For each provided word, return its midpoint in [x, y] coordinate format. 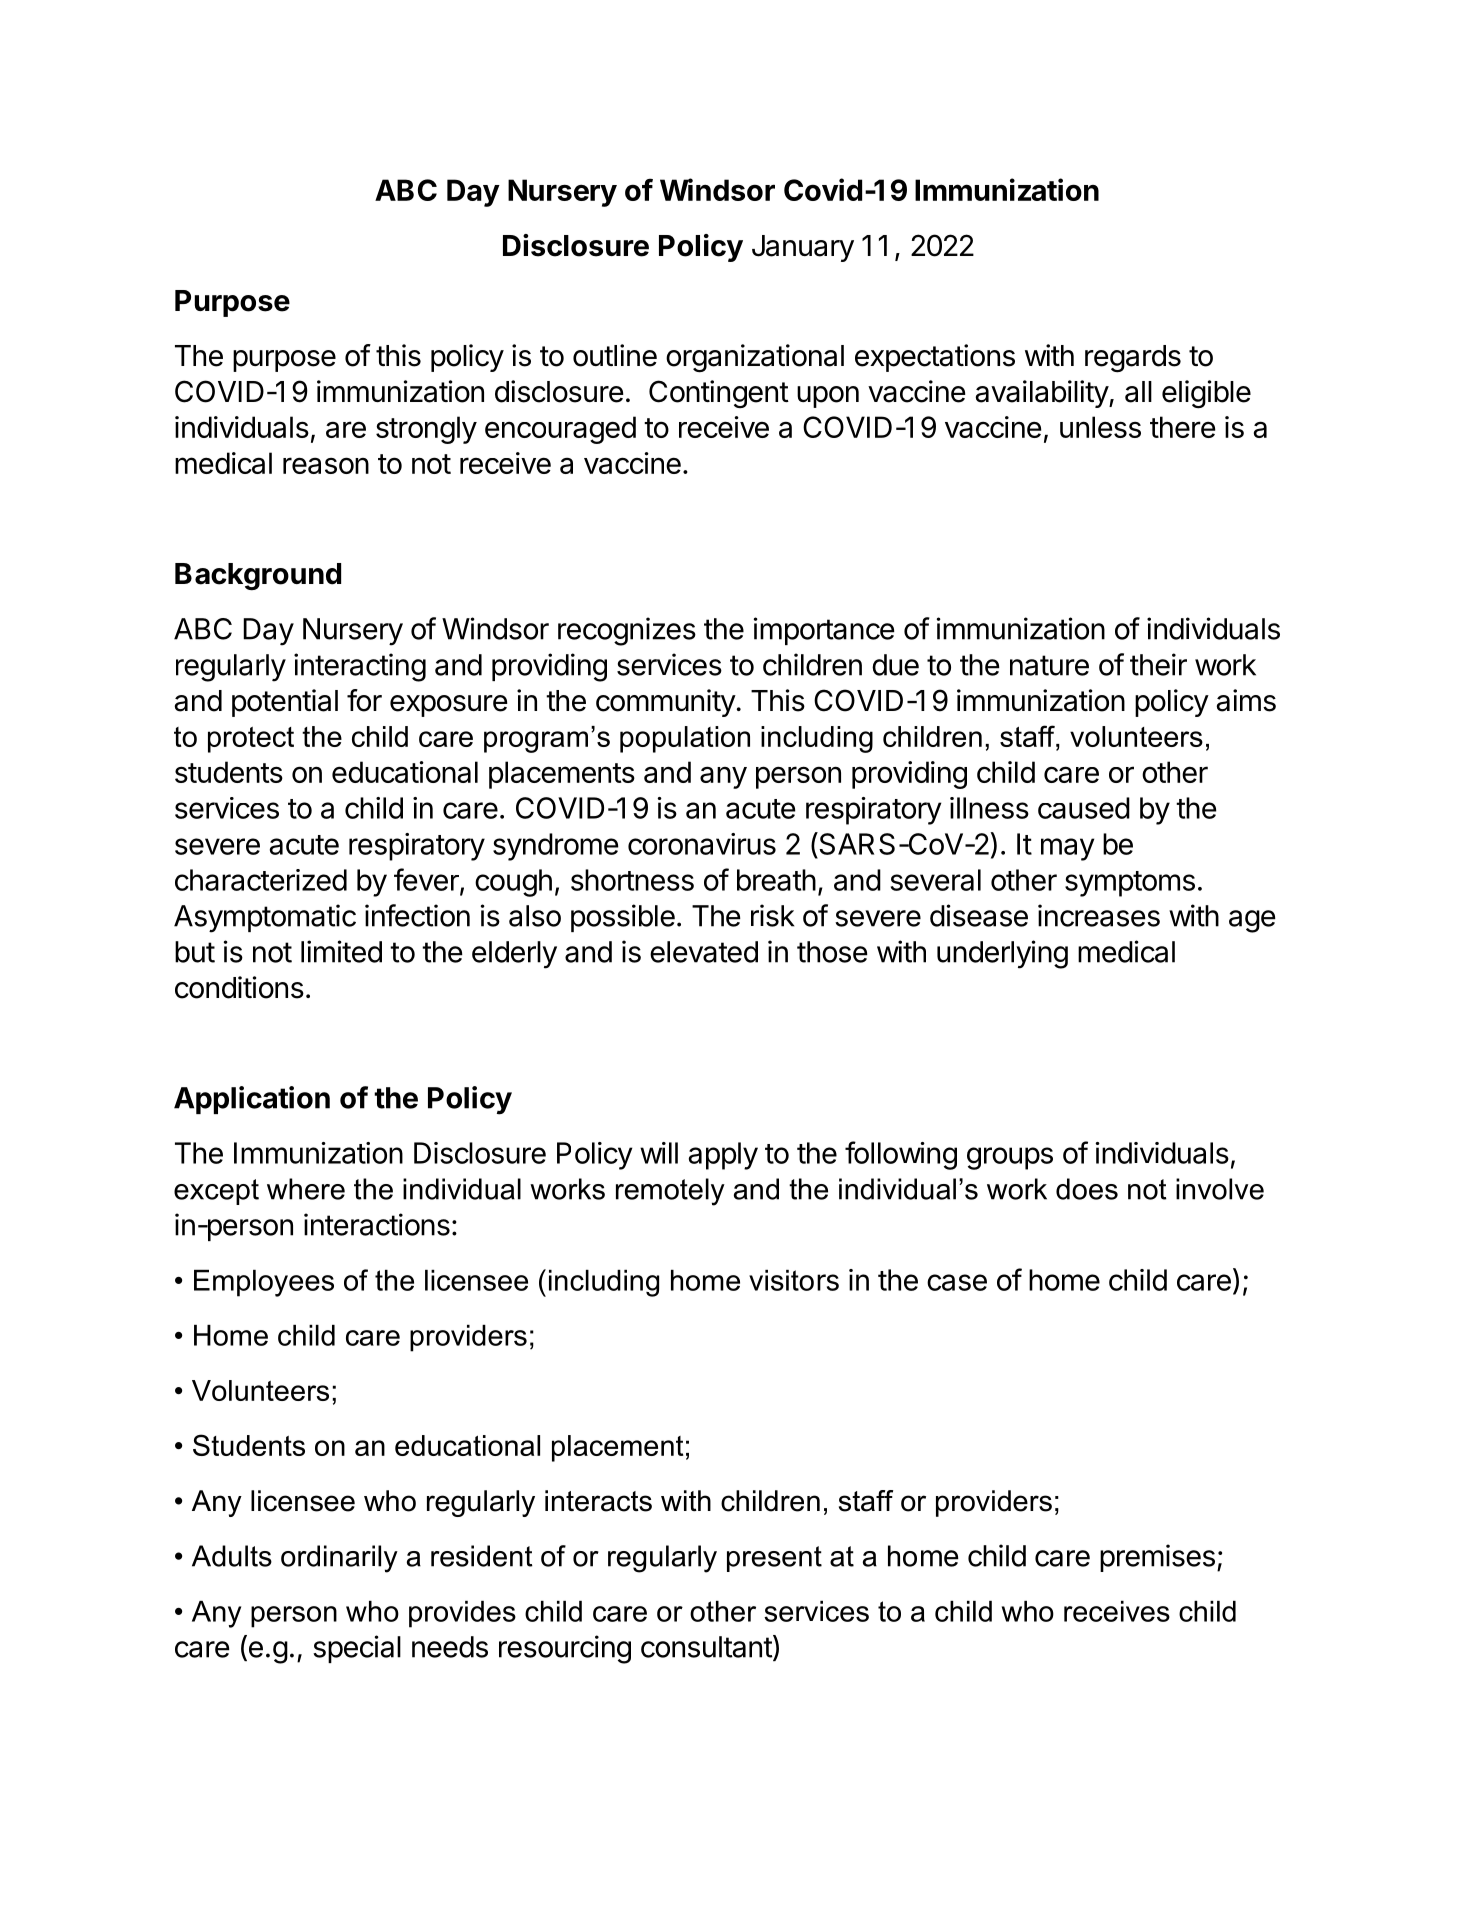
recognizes [627, 631]
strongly [426, 430]
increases [1099, 915]
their [1158, 664]
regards [1133, 359]
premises [1157, 1558]
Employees [264, 1283]
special [357, 1649]
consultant [707, 1647]
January [803, 248]
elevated [704, 952]
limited [341, 951]
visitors [794, 1280]
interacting [360, 667]
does [1087, 1189]
